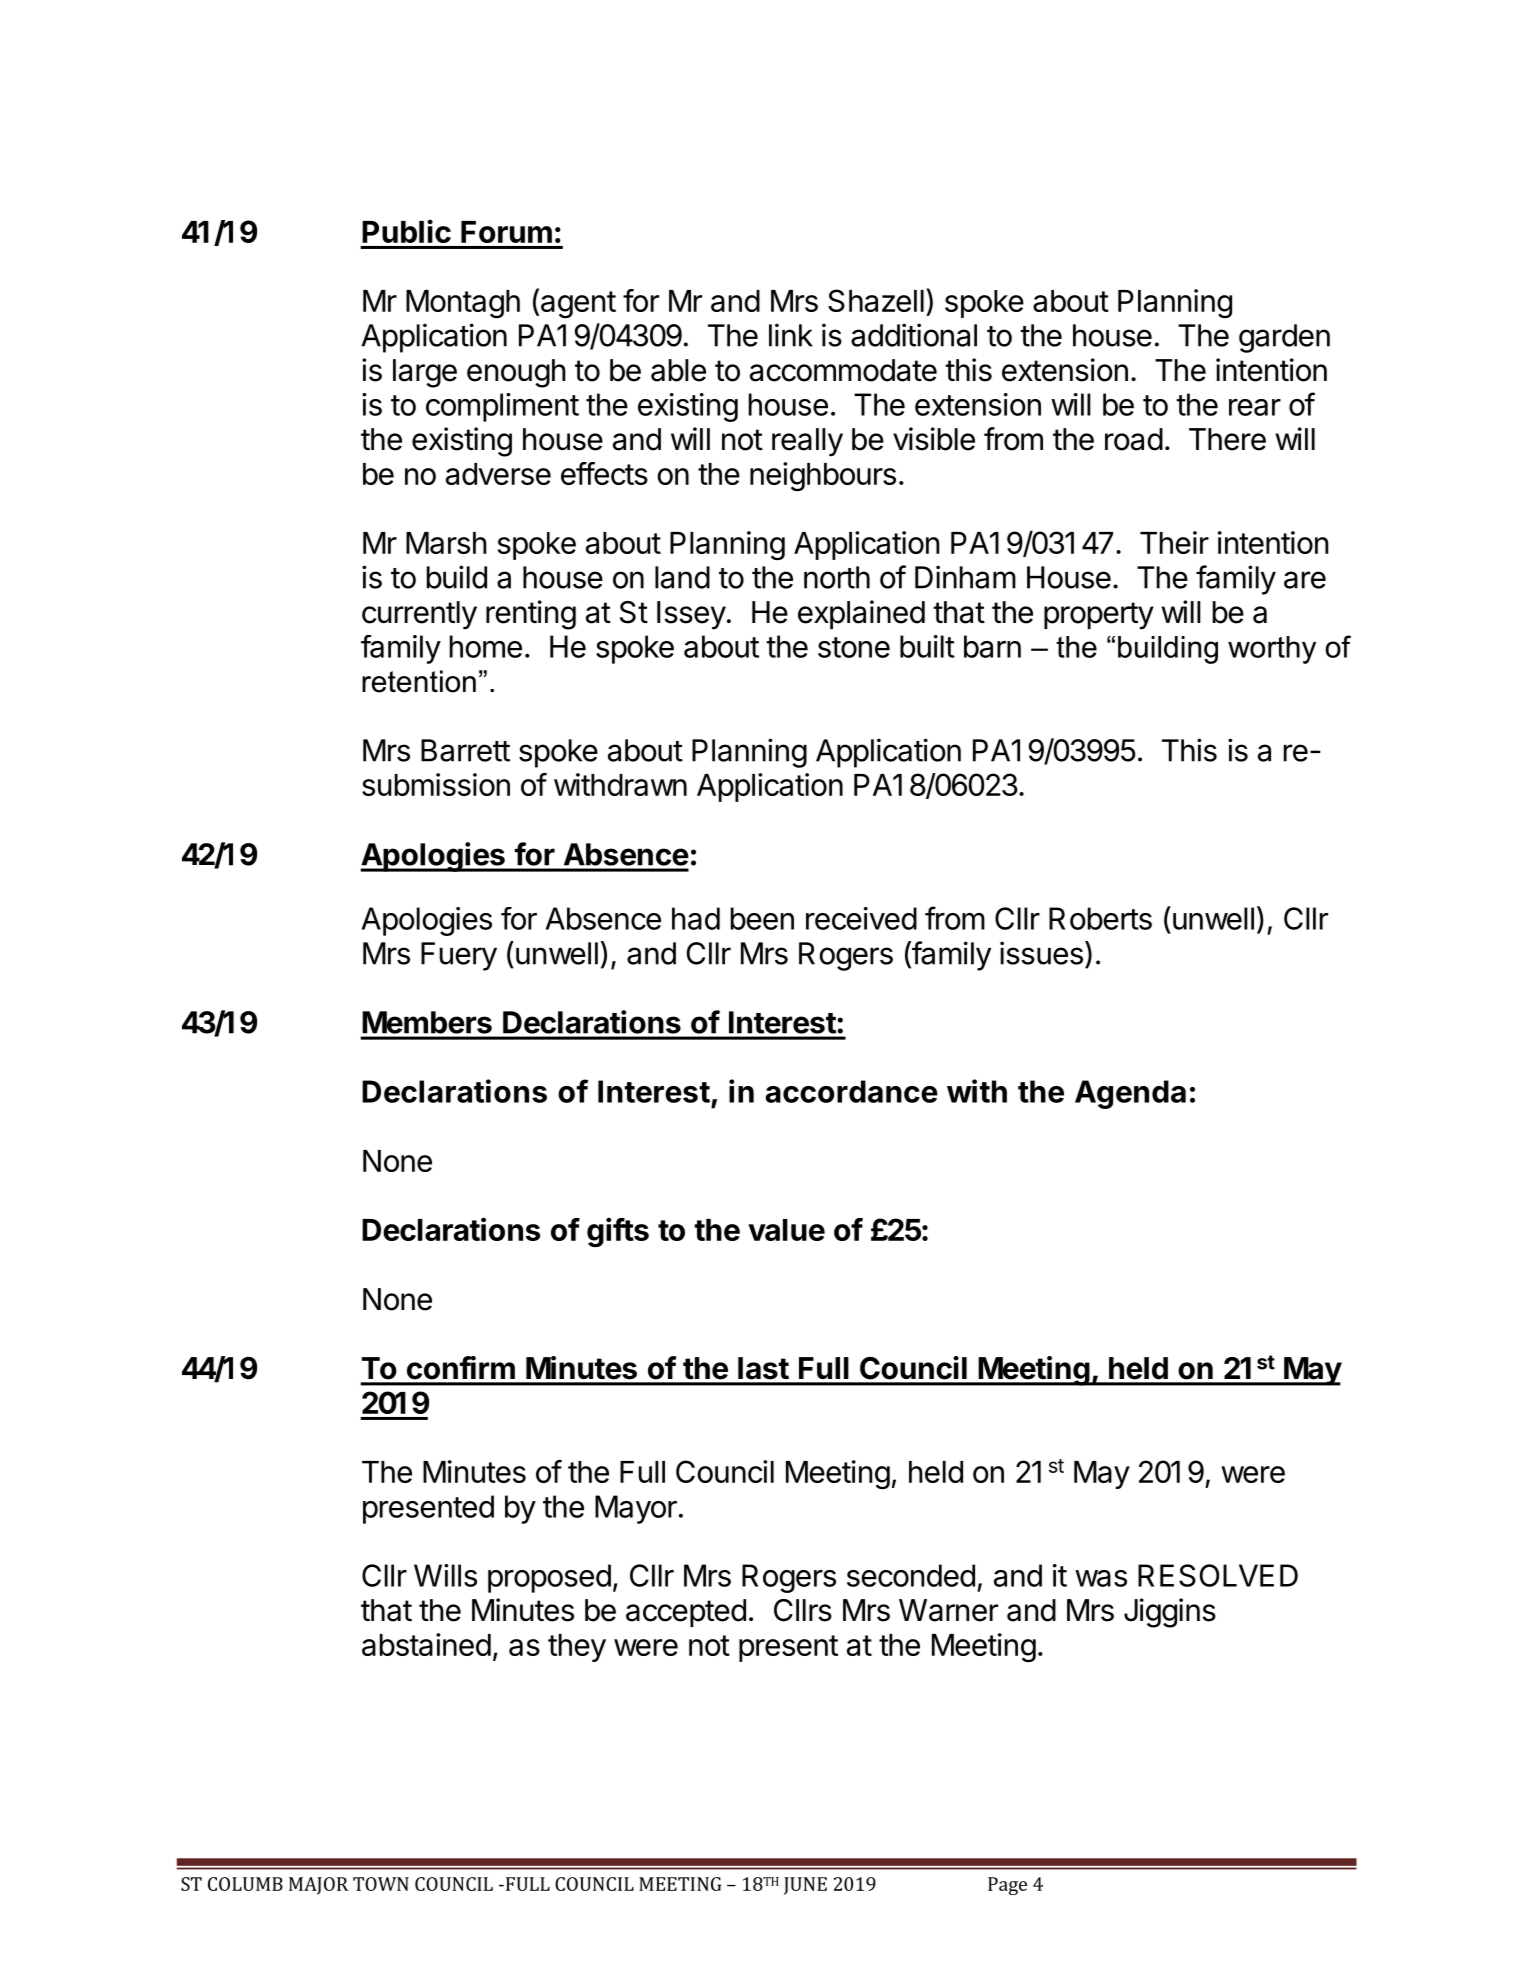 This screenshot has width=1533, height=1984. Describe the element at coordinates (1174, 542) in the screenshot. I see `Their` at that location.
